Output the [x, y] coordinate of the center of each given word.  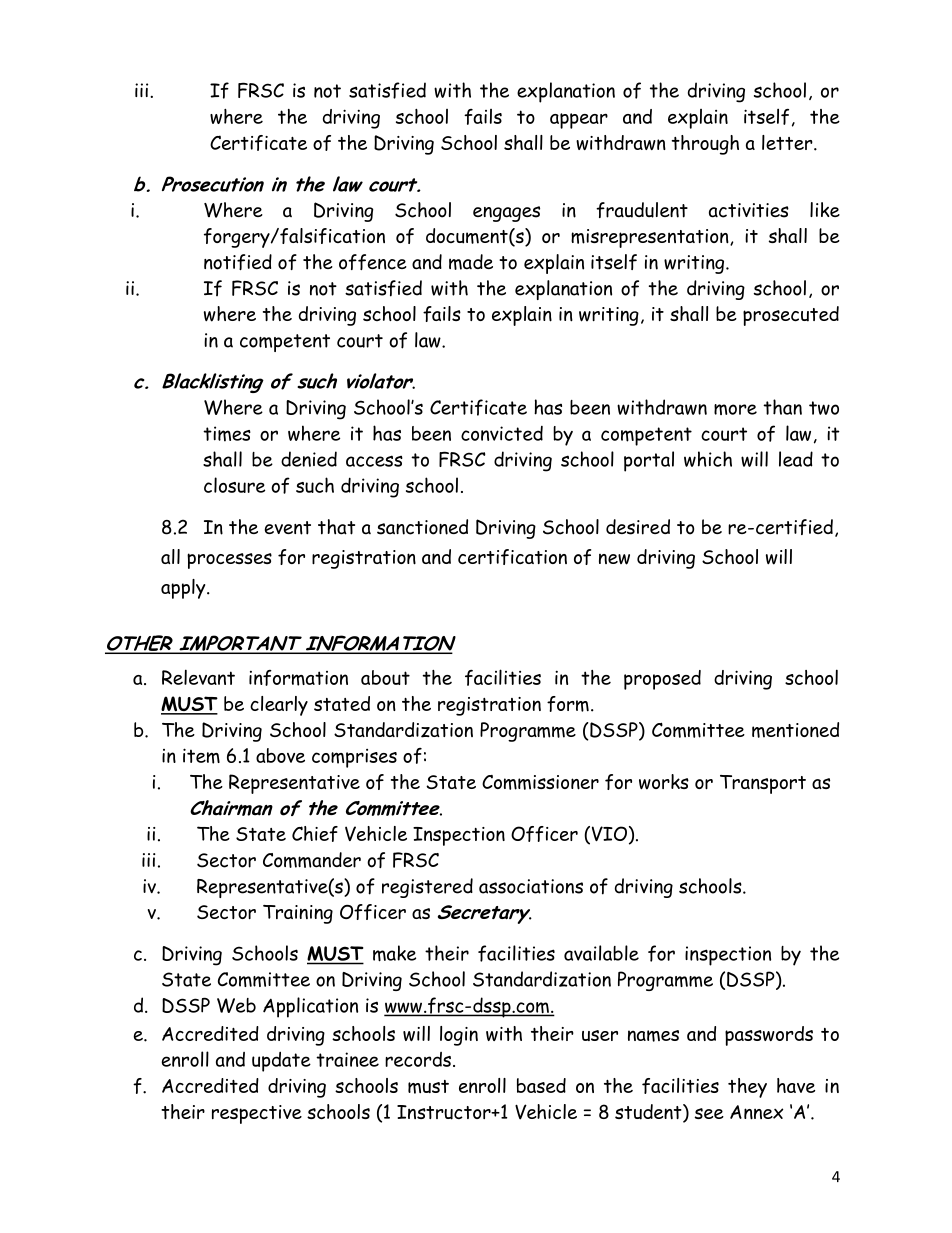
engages [506, 214]
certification [512, 557]
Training [298, 914]
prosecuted [791, 316]
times [227, 434]
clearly [279, 706]
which [708, 459]
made [471, 262]
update [281, 1062]
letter [788, 142]
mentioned [795, 730]
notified [238, 262]
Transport [763, 784]
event [288, 528]
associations [531, 886]
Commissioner [540, 782]
